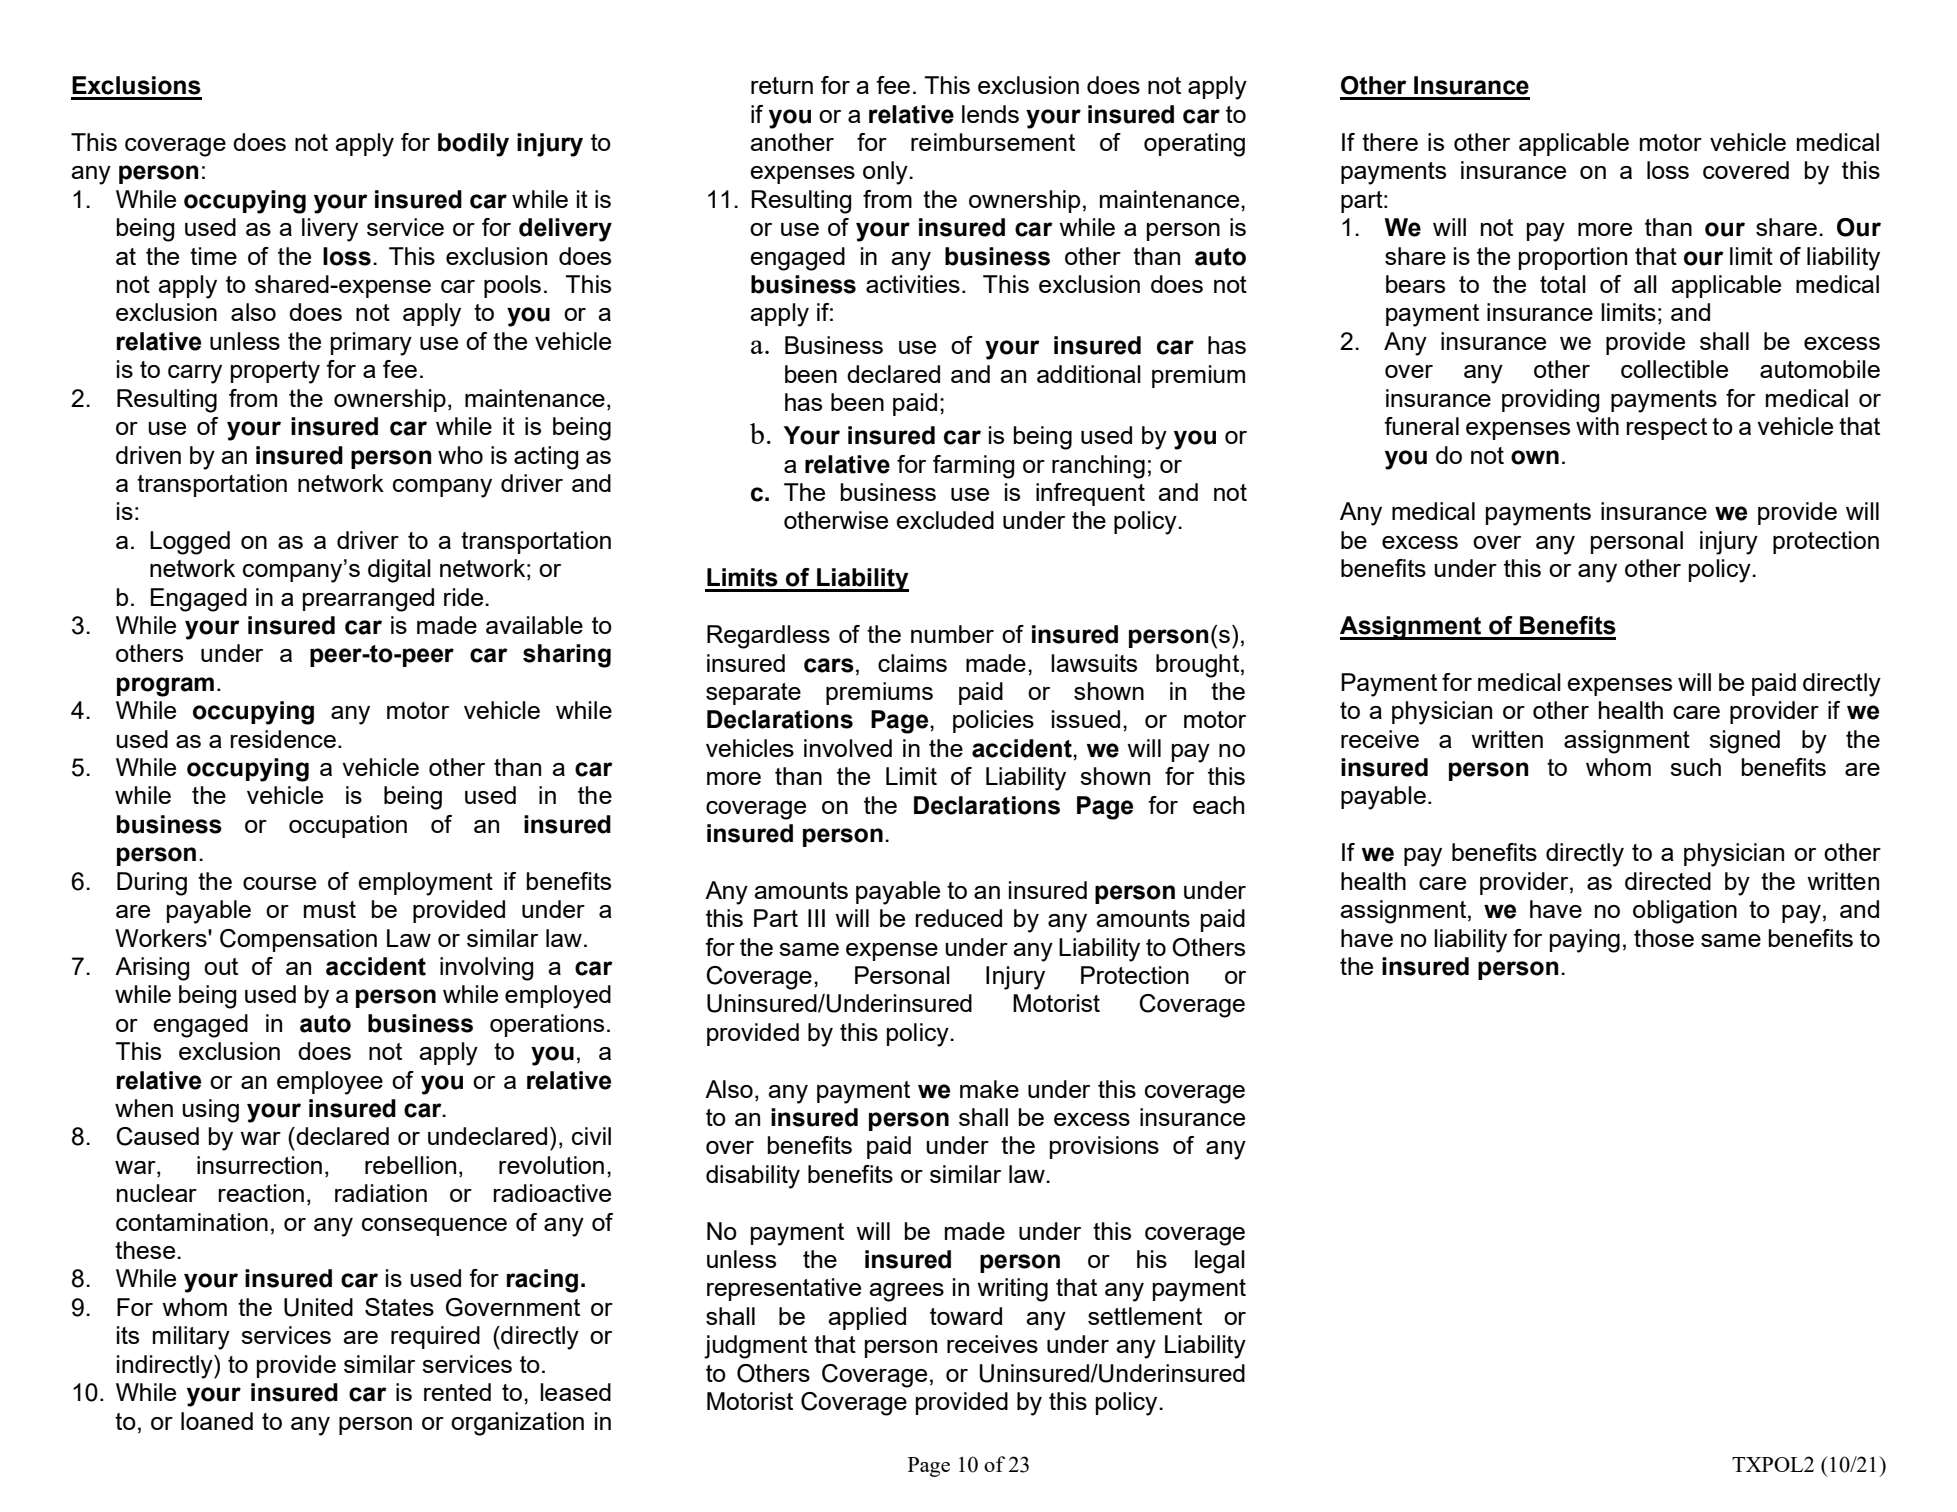  I want to click on bodily, so click(473, 145).
